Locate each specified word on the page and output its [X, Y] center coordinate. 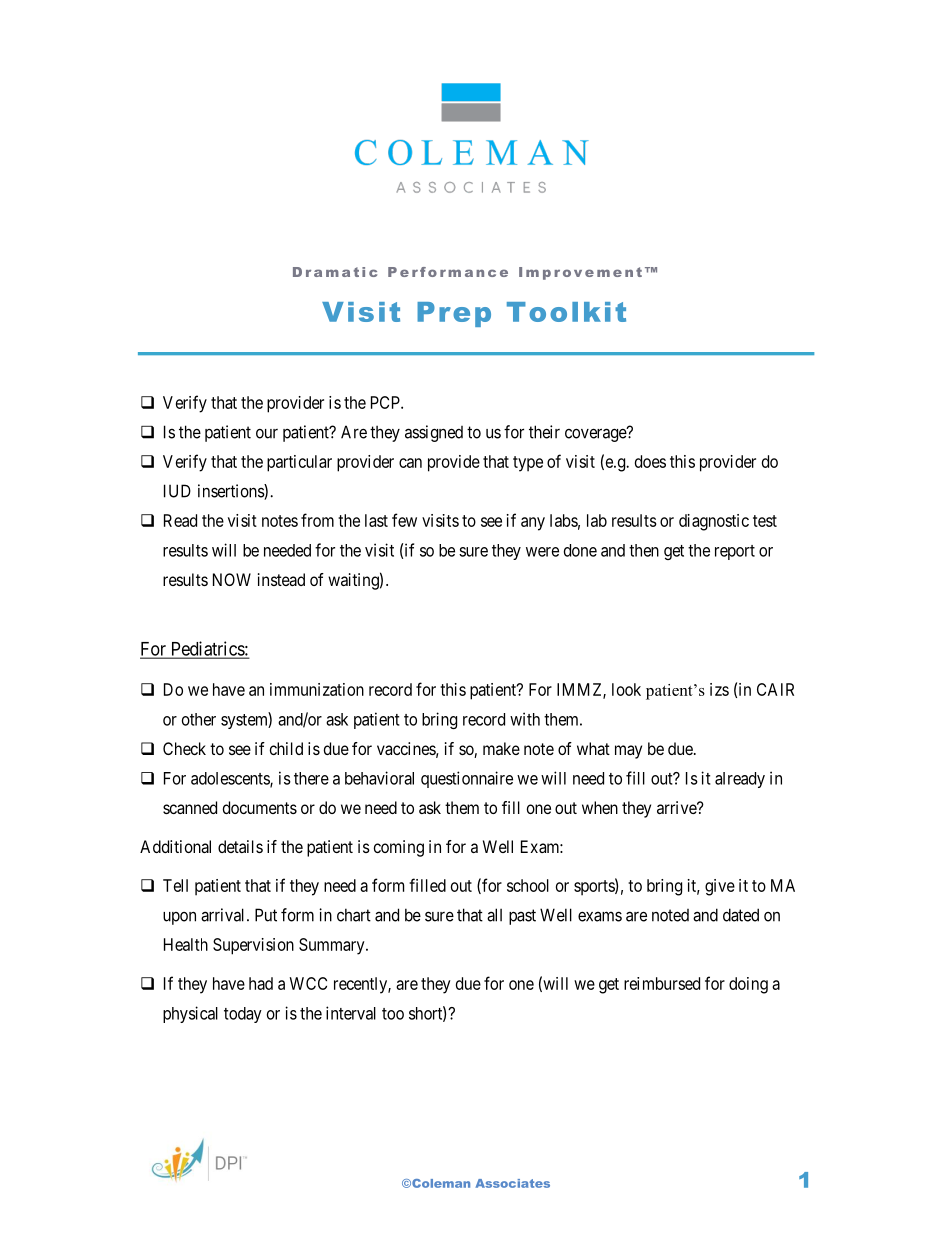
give [720, 887]
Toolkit [566, 312]
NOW [232, 579]
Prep [454, 314]
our [267, 434]
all [494, 915]
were [542, 552]
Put [266, 915]
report [735, 552]
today [243, 1015]
